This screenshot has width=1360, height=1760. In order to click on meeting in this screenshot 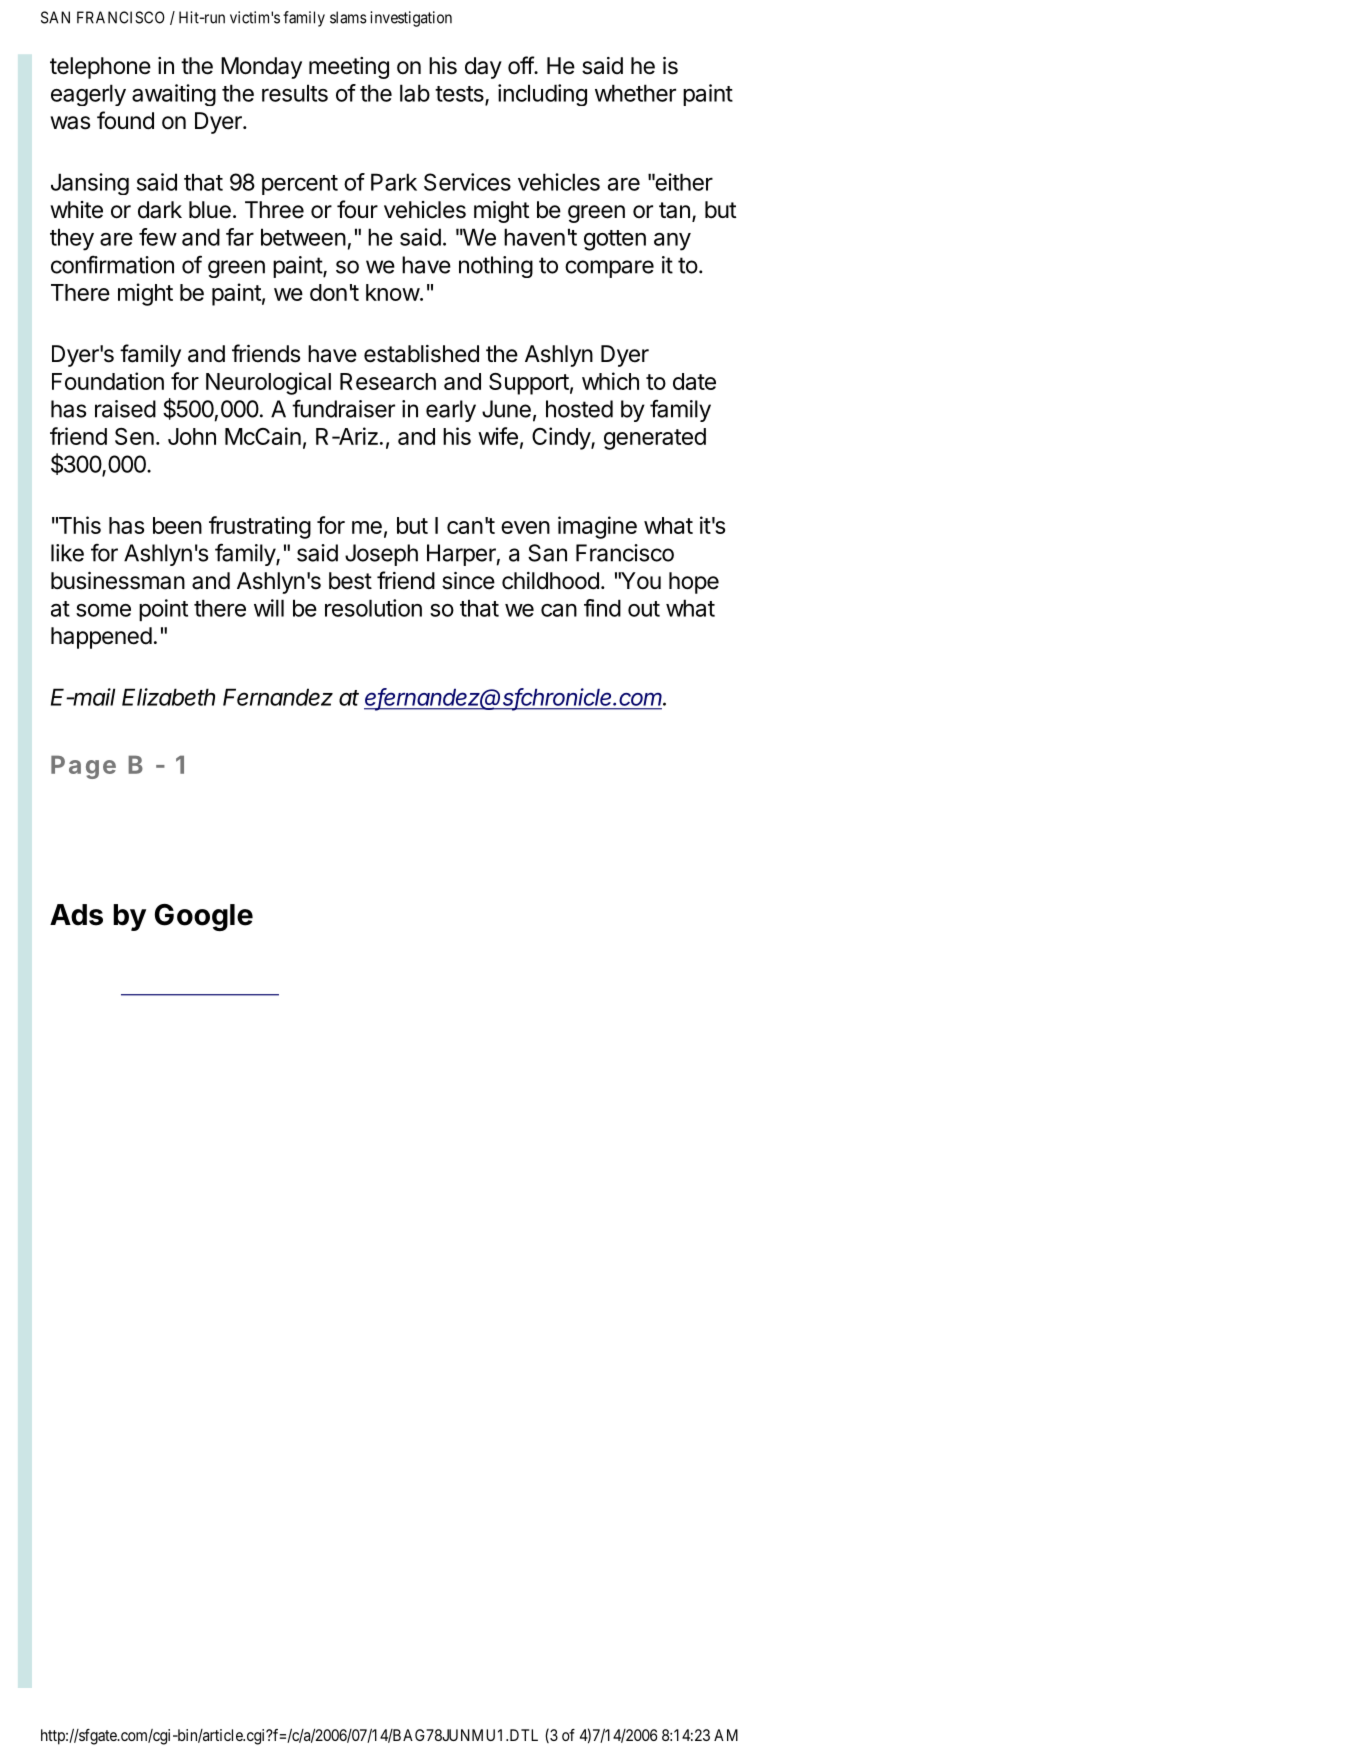, I will do `click(349, 68)`.
